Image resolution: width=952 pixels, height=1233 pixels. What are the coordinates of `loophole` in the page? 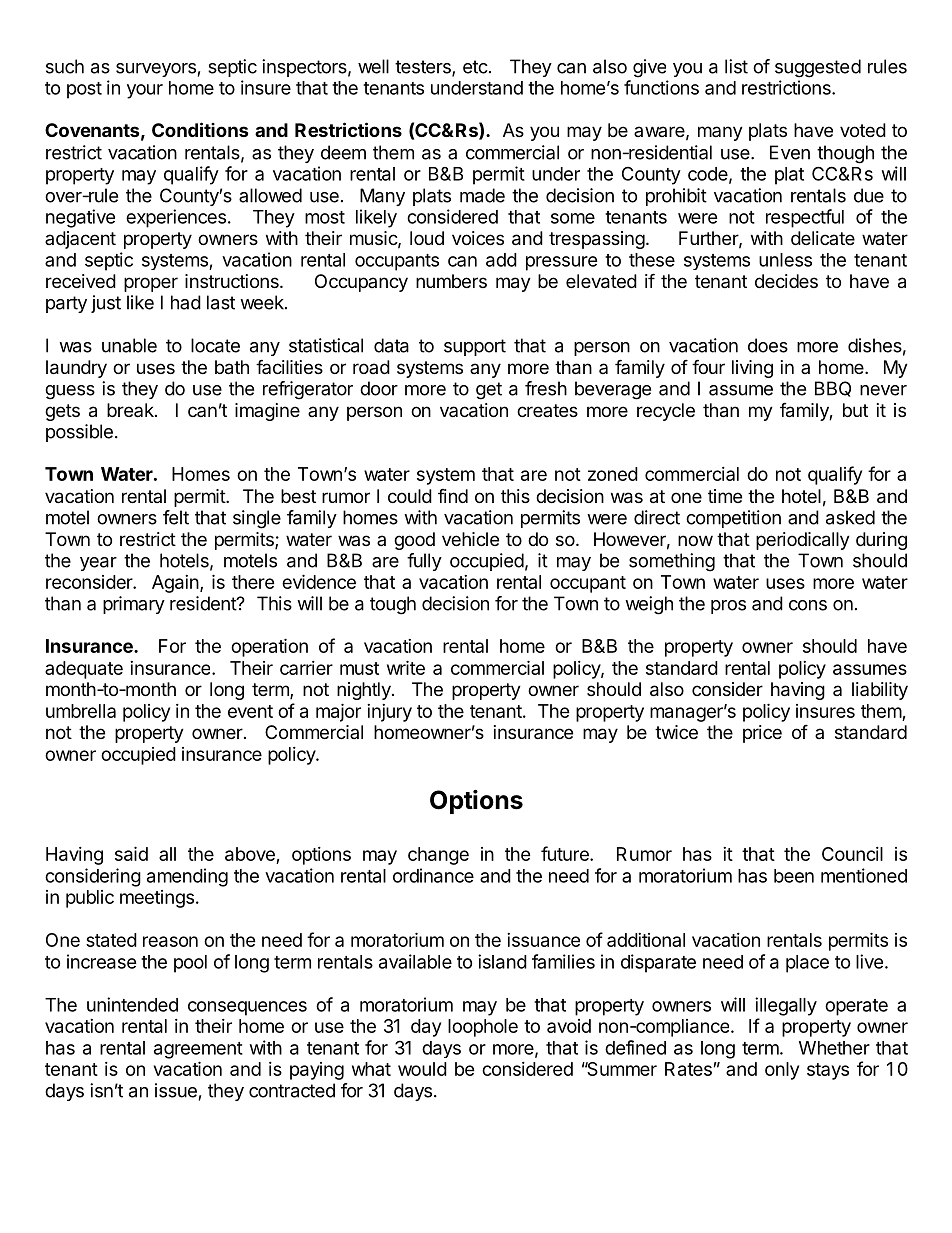 It's located at (483, 1028).
